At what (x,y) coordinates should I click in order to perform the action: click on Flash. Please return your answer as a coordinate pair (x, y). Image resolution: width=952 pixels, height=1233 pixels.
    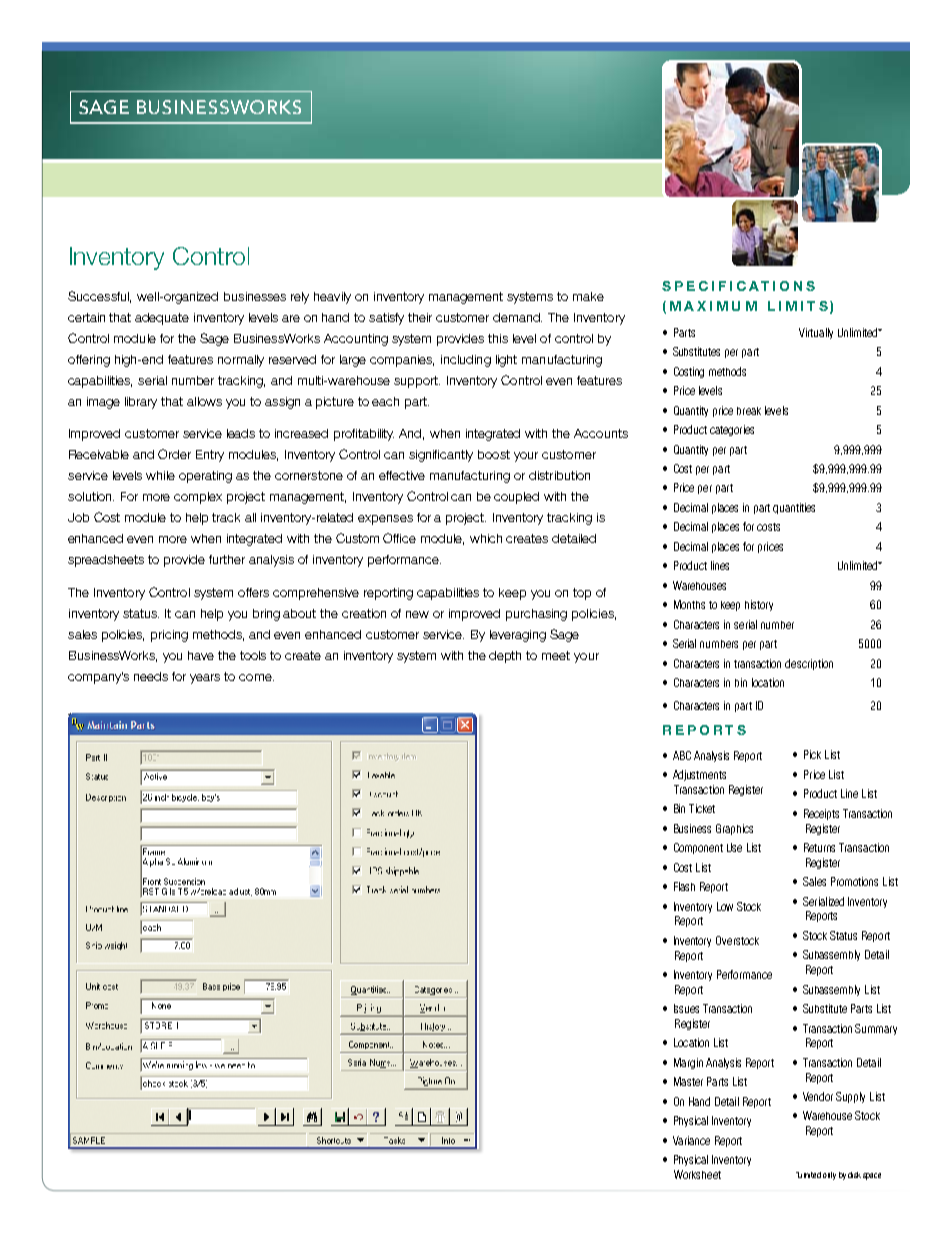
    Looking at the image, I should click on (684, 886).
